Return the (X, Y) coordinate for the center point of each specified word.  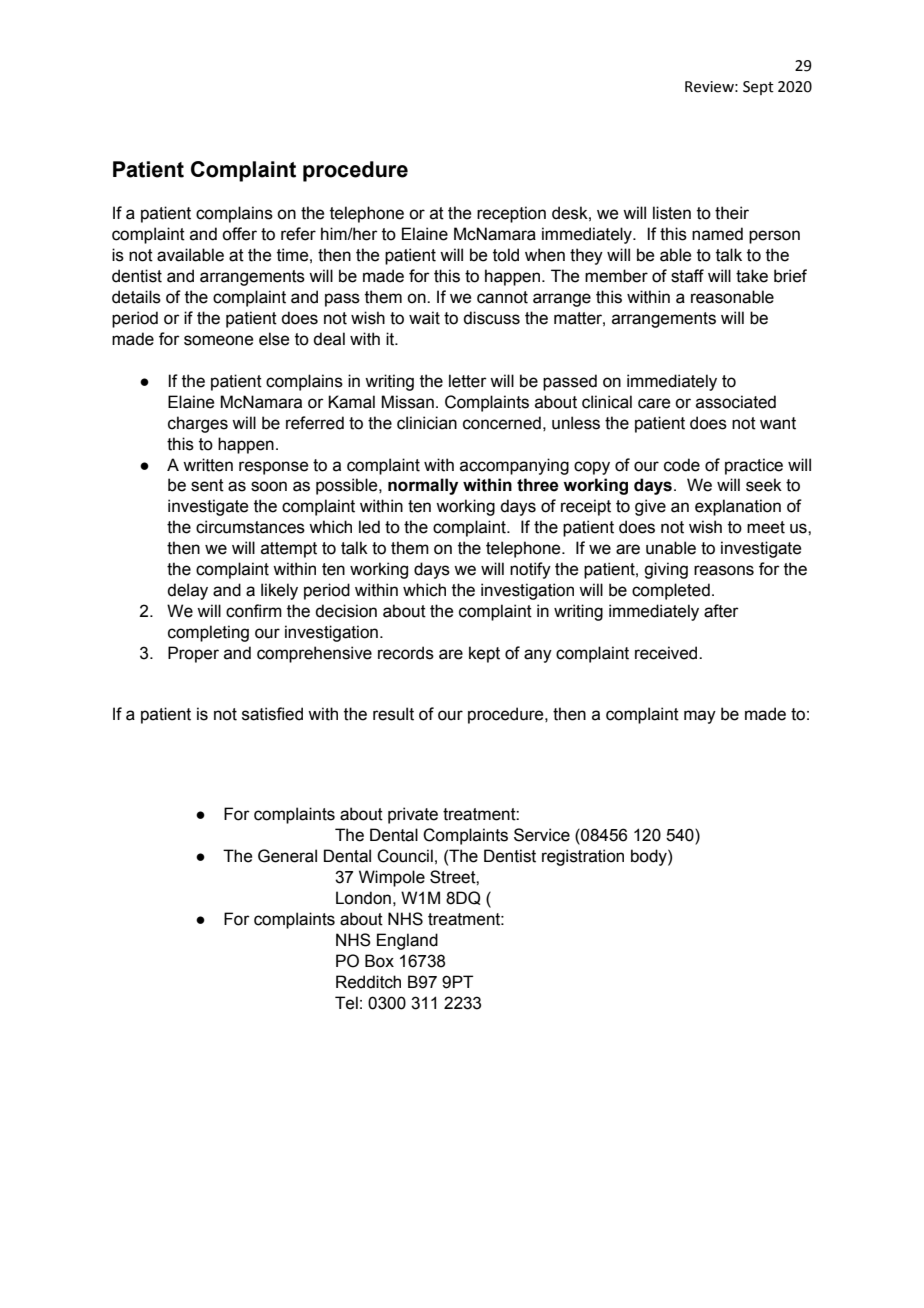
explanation (738, 507)
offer (239, 234)
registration (583, 857)
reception (511, 214)
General (287, 856)
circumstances (250, 527)
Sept (758, 88)
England (407, 941)
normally (423, 486)
